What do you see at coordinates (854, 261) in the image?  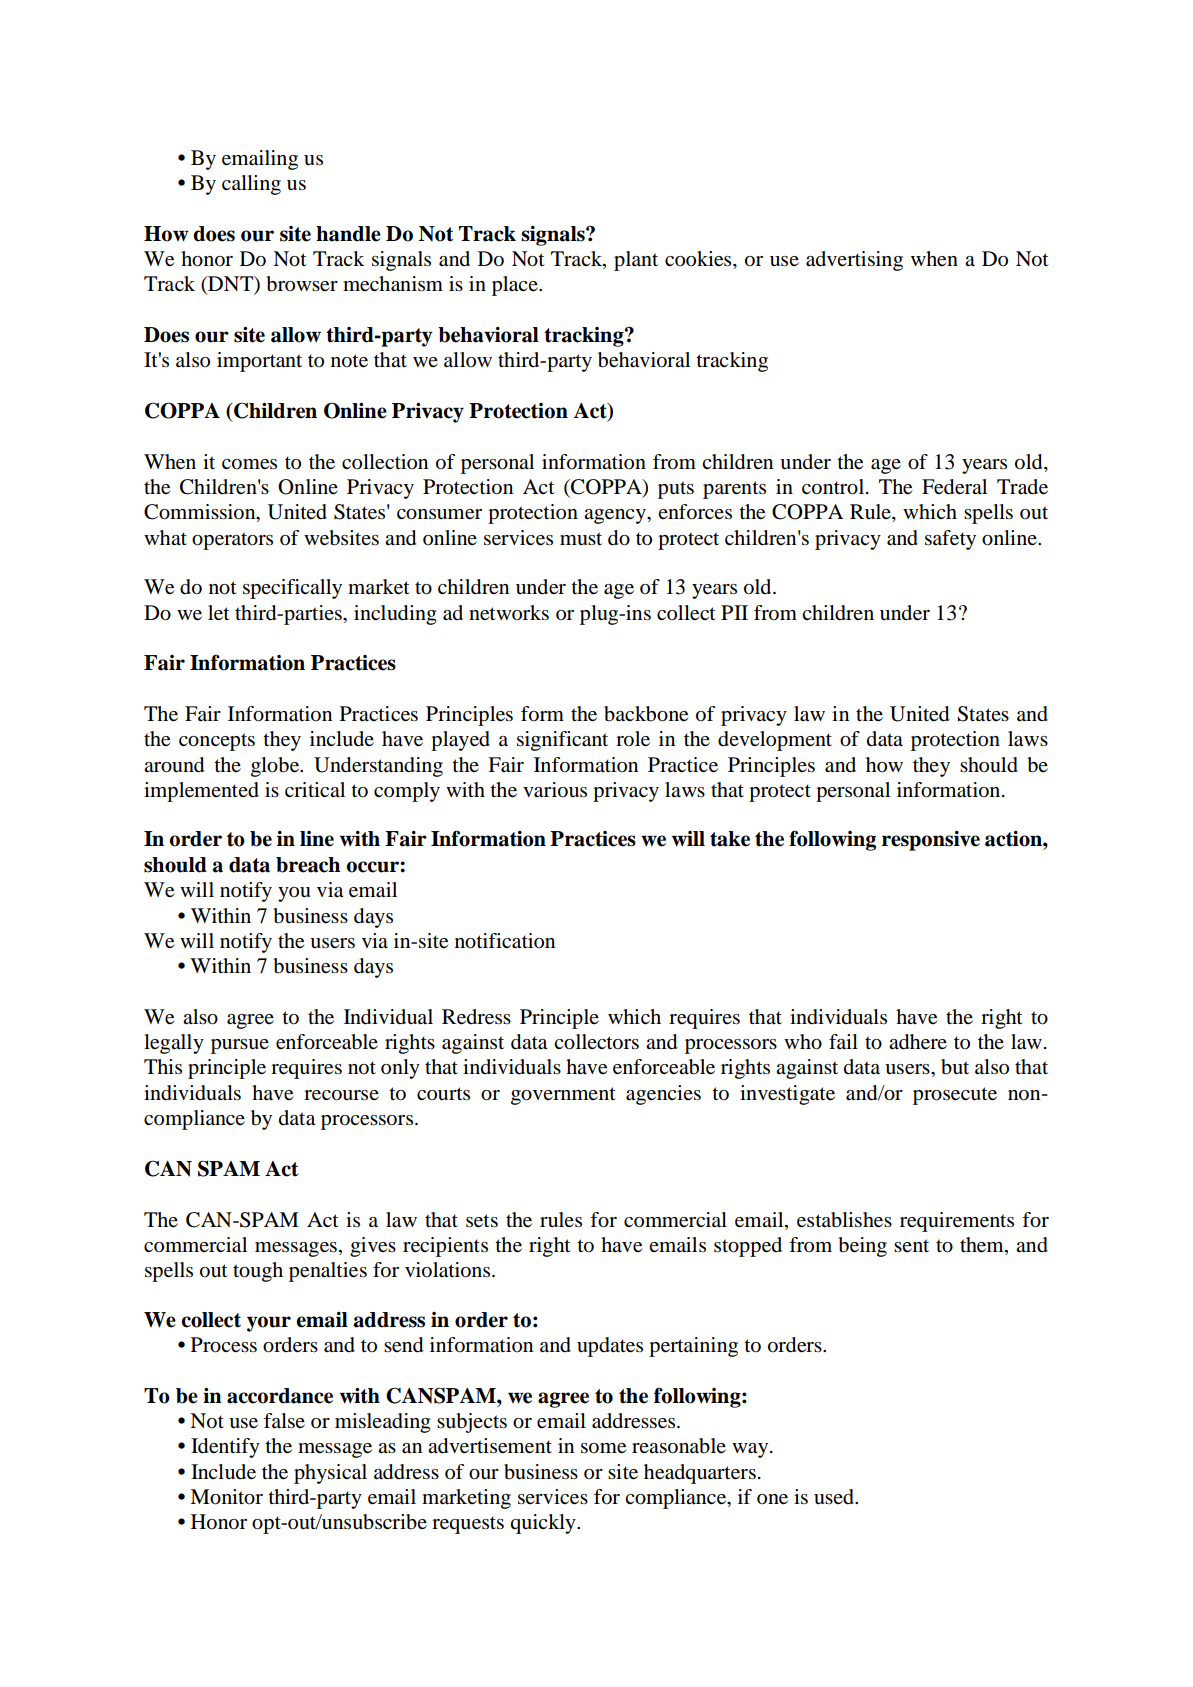 I see `advertising` at bounding box center [854, 261].
